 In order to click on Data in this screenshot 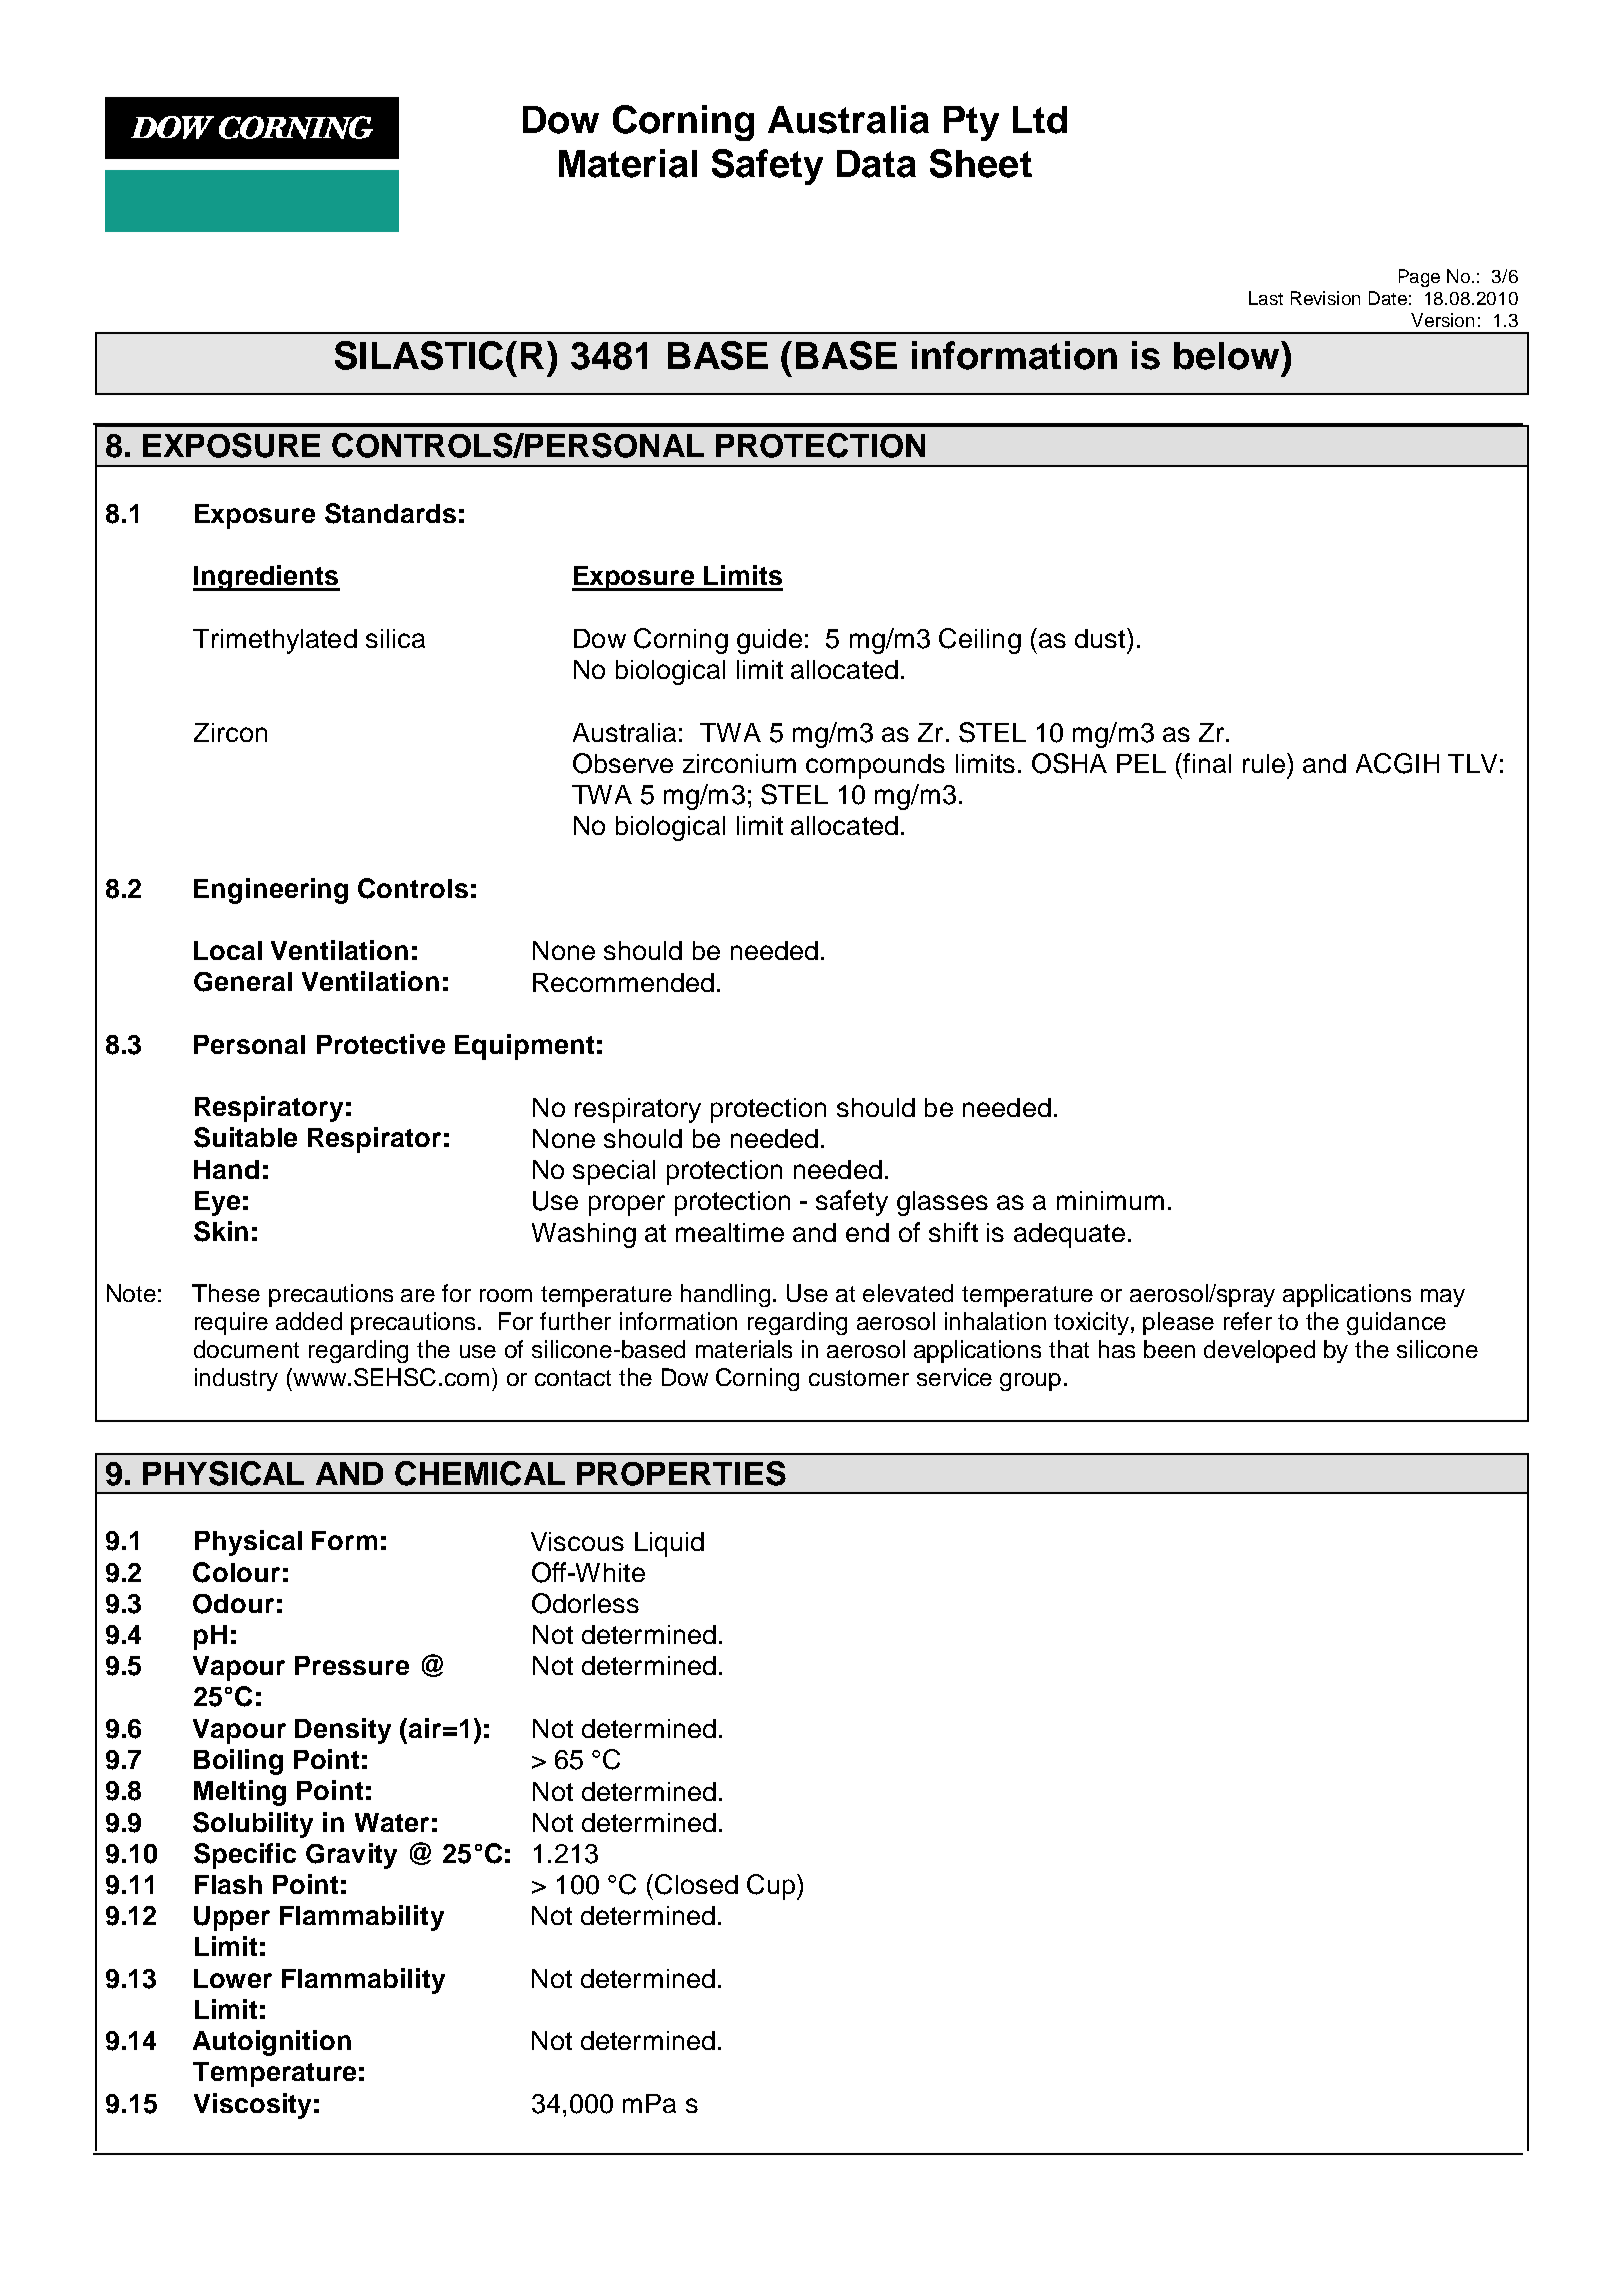, I will do `click(876, 164)`.
